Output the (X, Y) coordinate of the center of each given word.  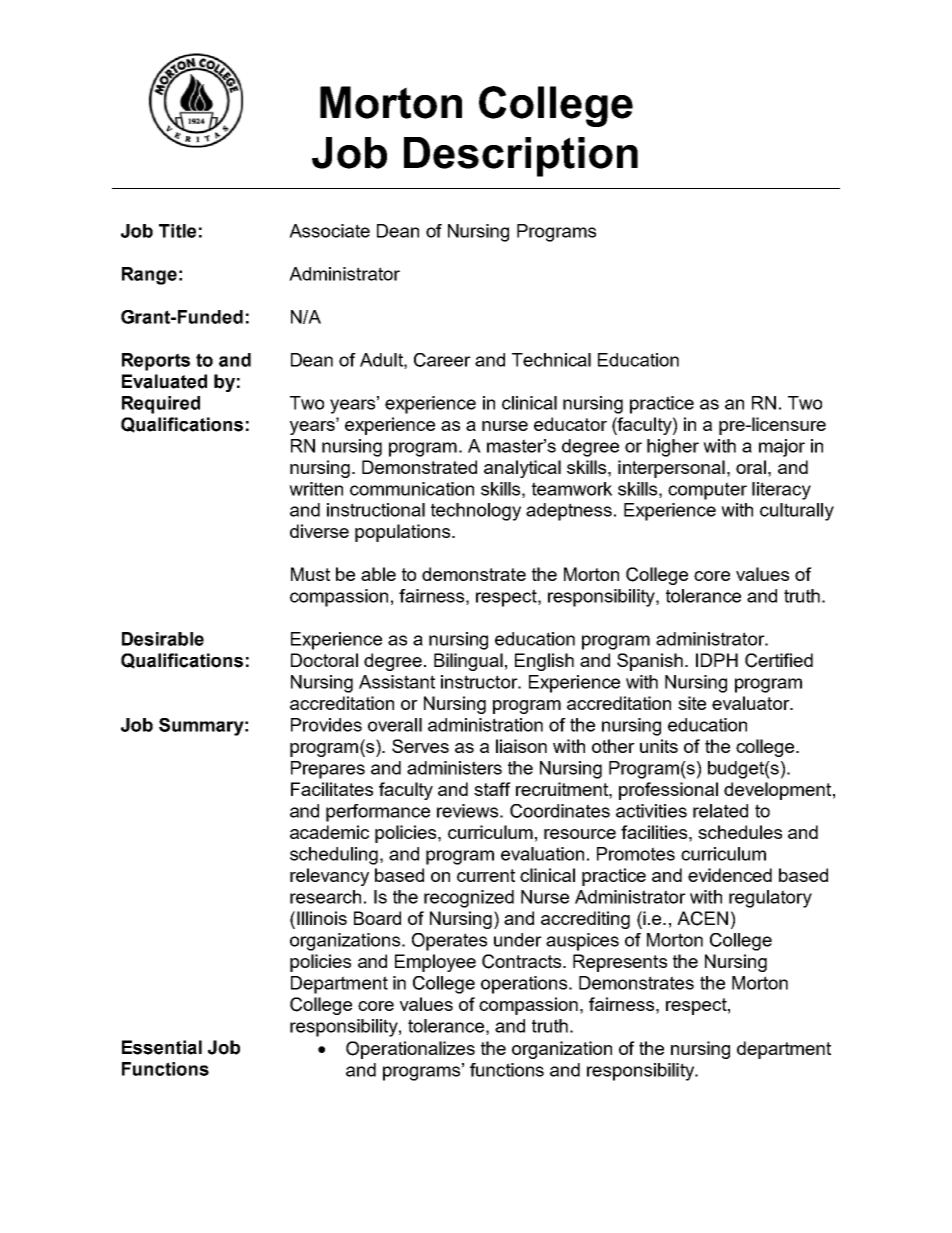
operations (525, 985)
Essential (162, 1047)
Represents (620, 963)
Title (177, 231)
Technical (551, 360)
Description (521, 157)
